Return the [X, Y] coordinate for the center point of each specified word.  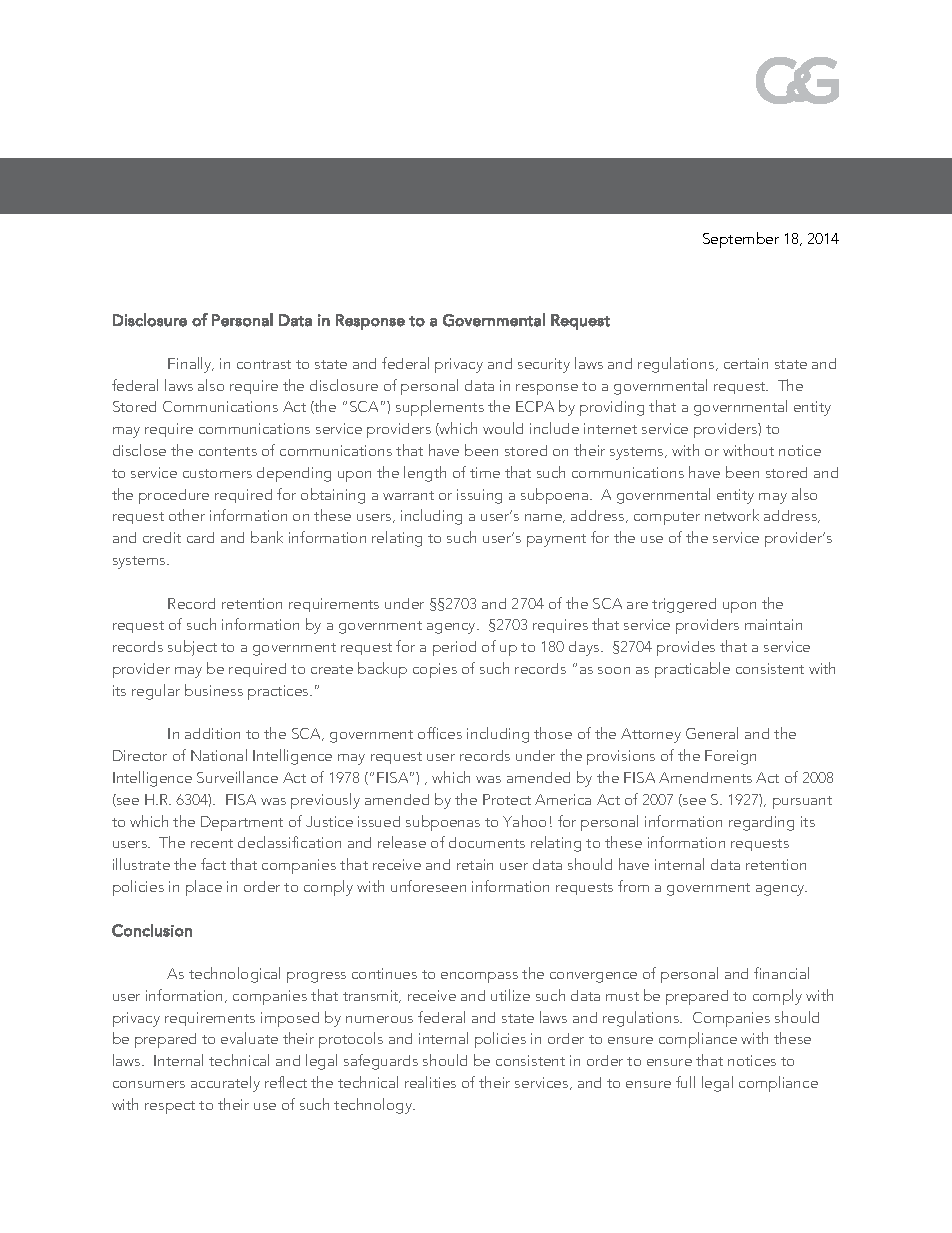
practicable [692, 670]
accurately [225, 1084]
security [544, 365]
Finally [191, 365]
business [214, 690]
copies [435, 670]
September [741, 240]
